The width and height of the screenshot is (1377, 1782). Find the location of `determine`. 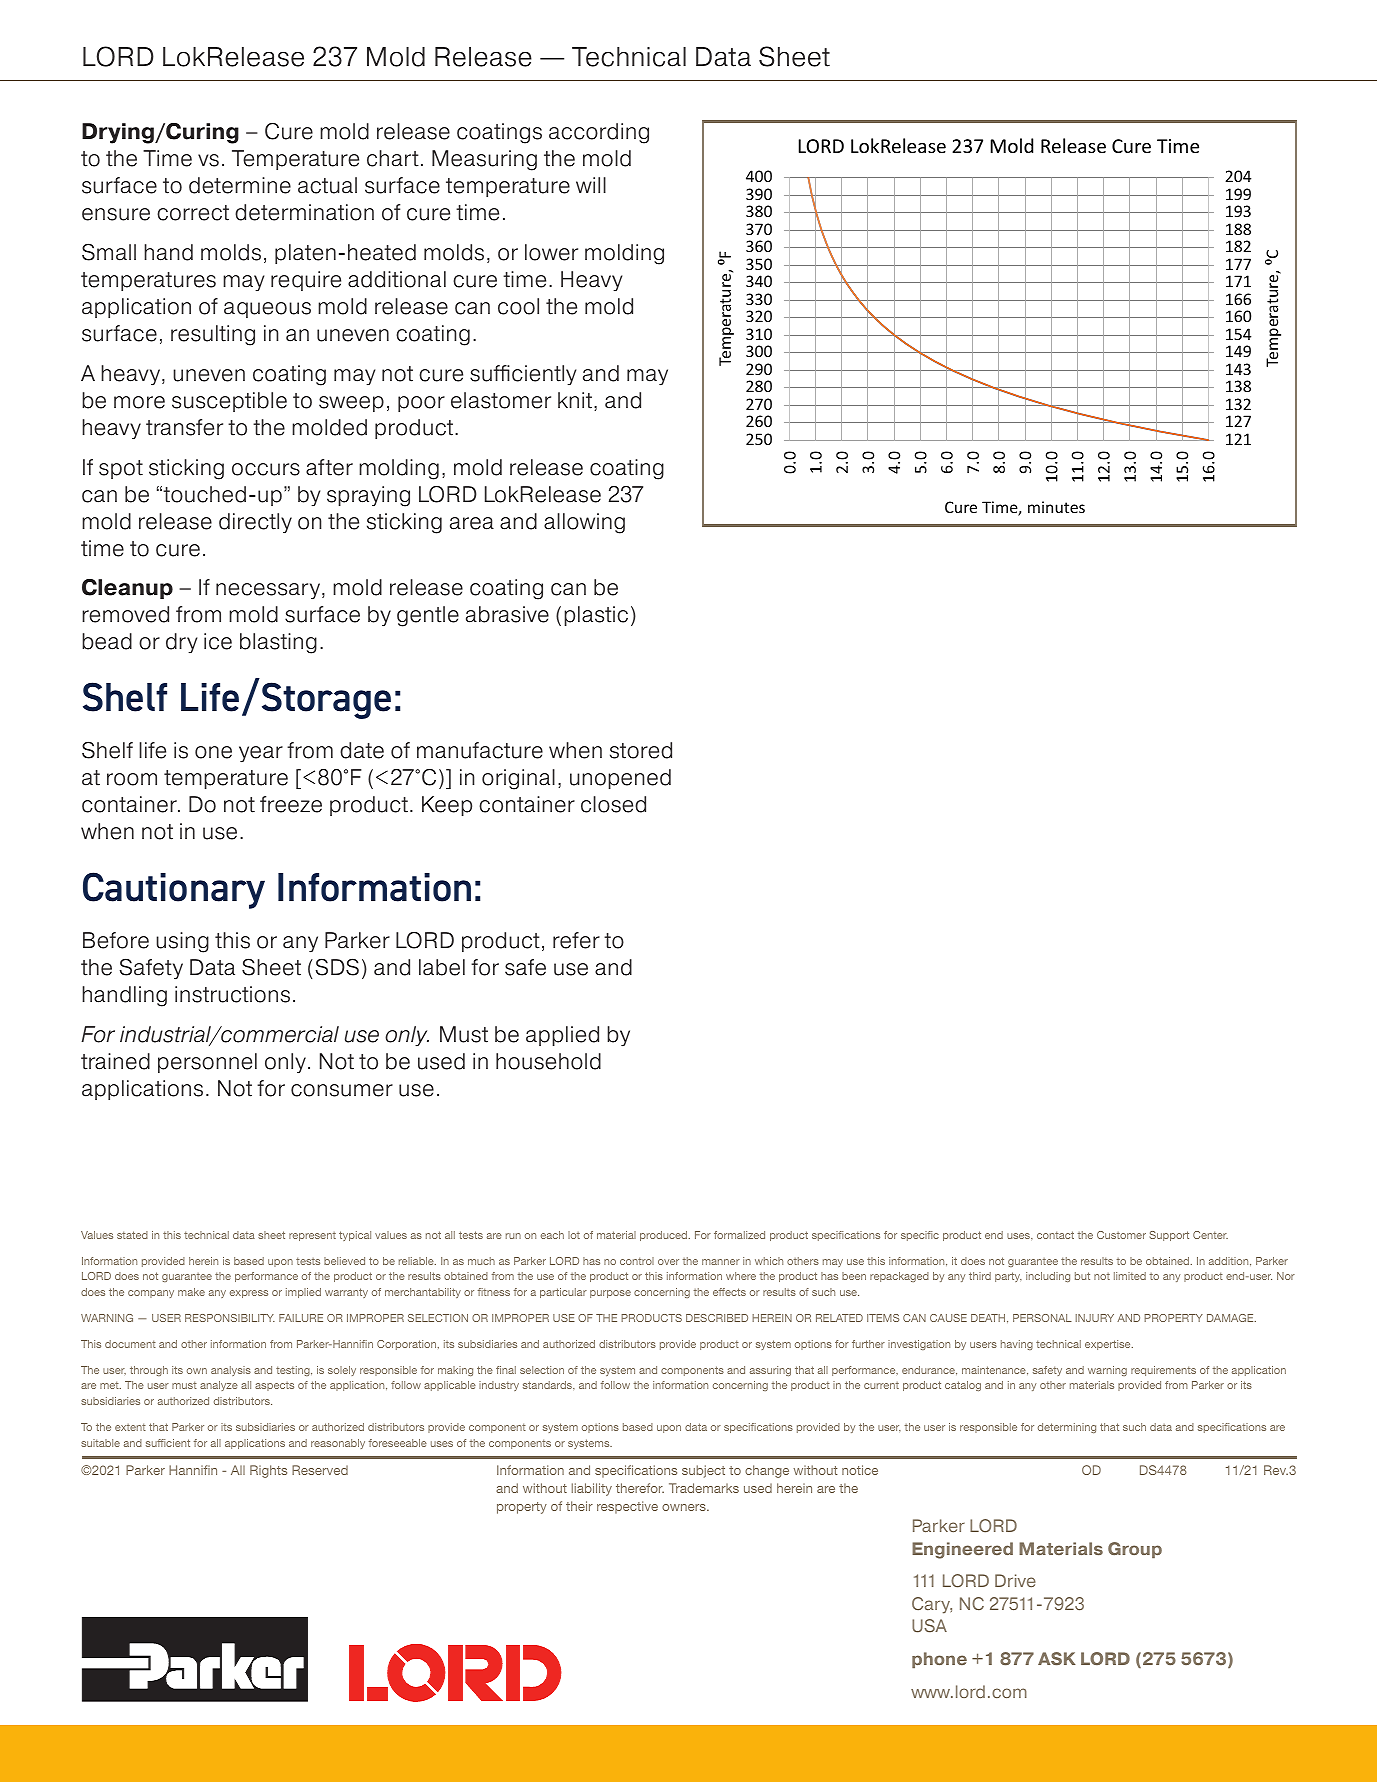

determine is located at coordinates (240, 185).
